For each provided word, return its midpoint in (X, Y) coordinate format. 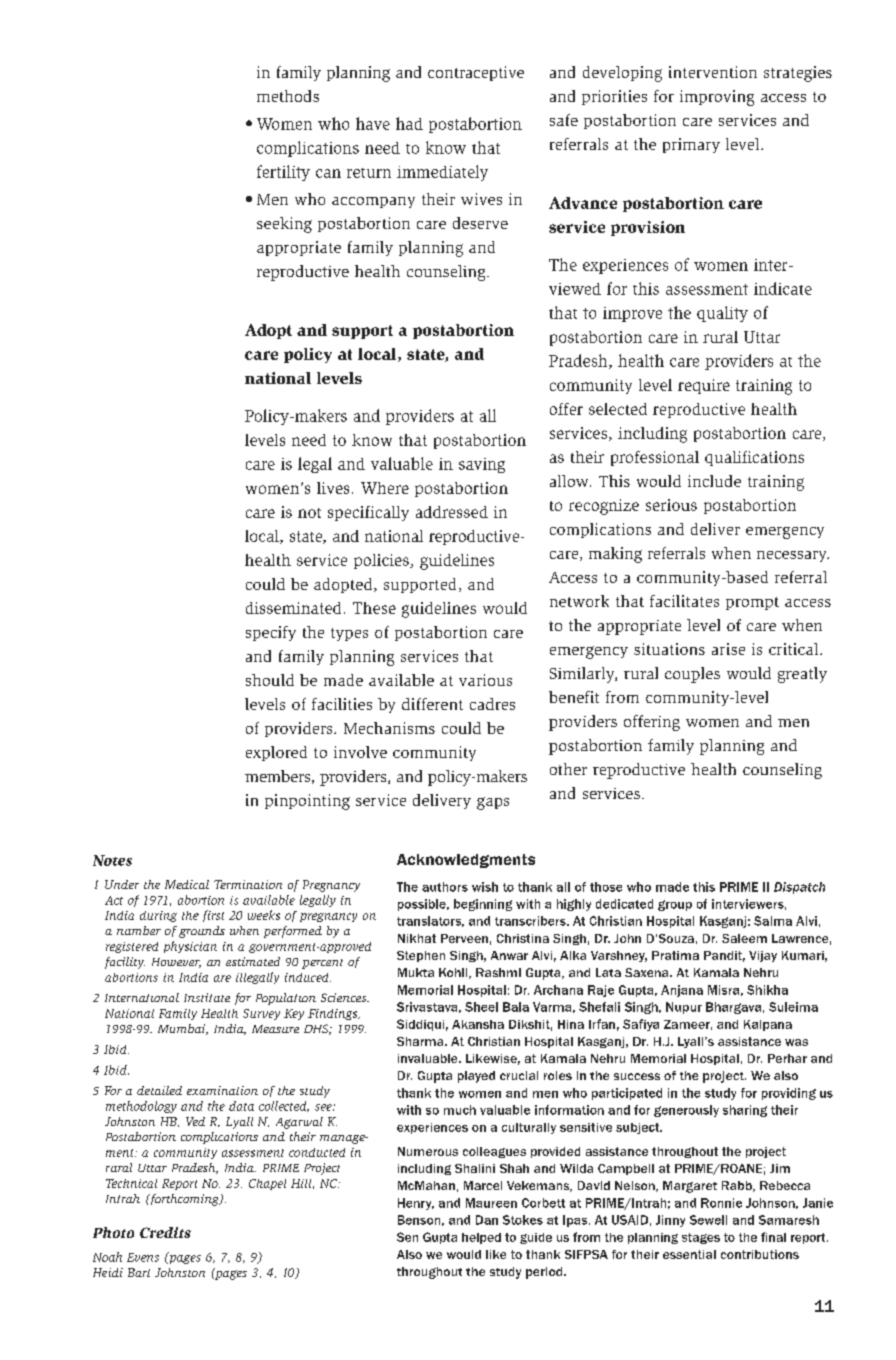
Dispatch (799, 888)
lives (333, 488)
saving (482, 465)
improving (717, 98)
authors (445, 887)
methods (288, 96)
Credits (165, 1232)
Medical (187, 884)
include (714, 481)
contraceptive (476, 73)
